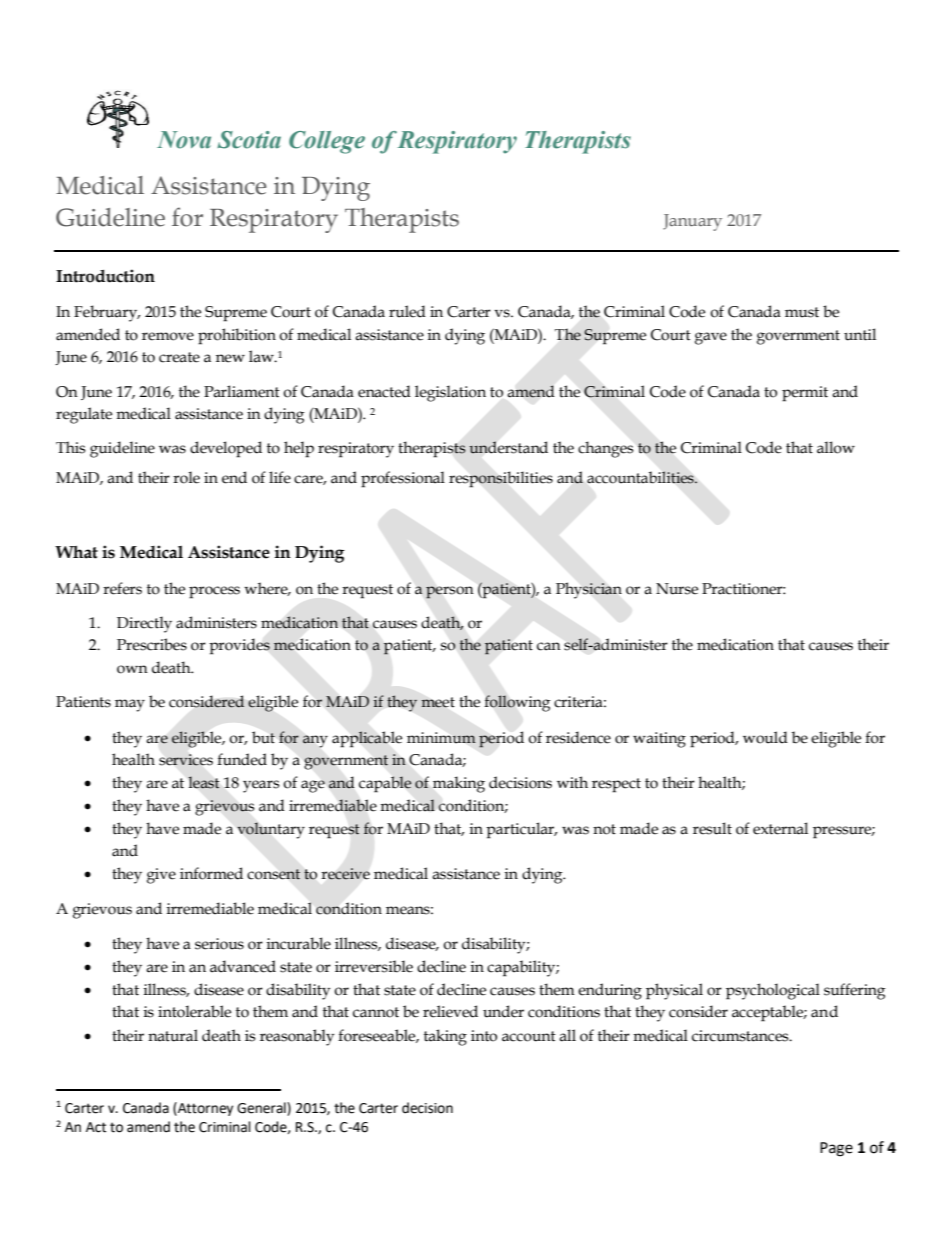 The image size is (952, 1233). What do you see at coordinates (262, 1109) in the image?
I see `General` at bounding box center [262, 1109].
